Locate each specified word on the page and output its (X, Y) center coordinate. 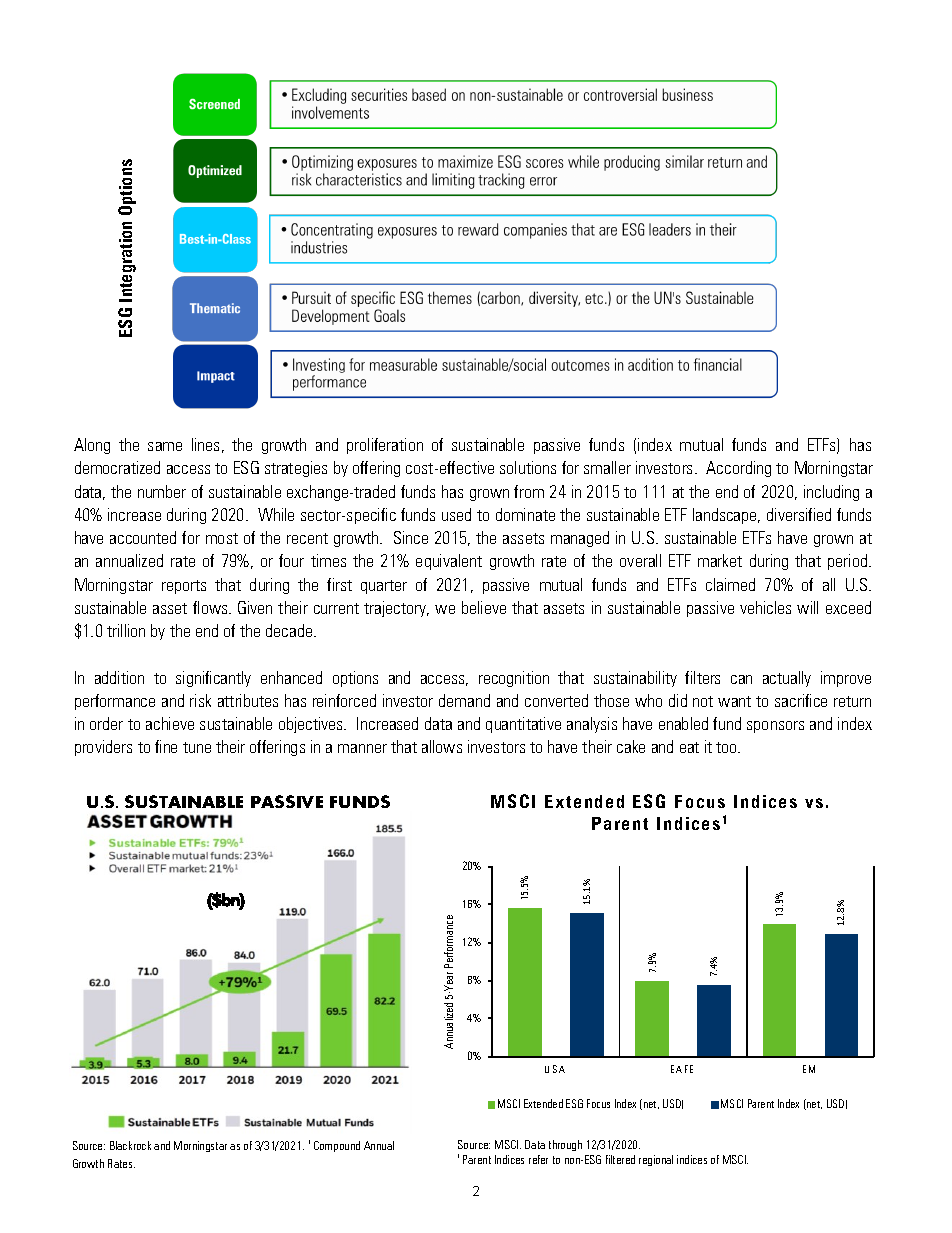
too (728, 747)
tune (197, 747)
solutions (528, 467)
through (565, 1145)
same (165, 446)
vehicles (765, 607)
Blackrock (130, 1145)
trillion (126, 630)
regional (656, 1160)
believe (484, 607)
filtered (620, 1159)
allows (442, 746)
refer (538, 1159)
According (738, 469)
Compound (337, 1146)
